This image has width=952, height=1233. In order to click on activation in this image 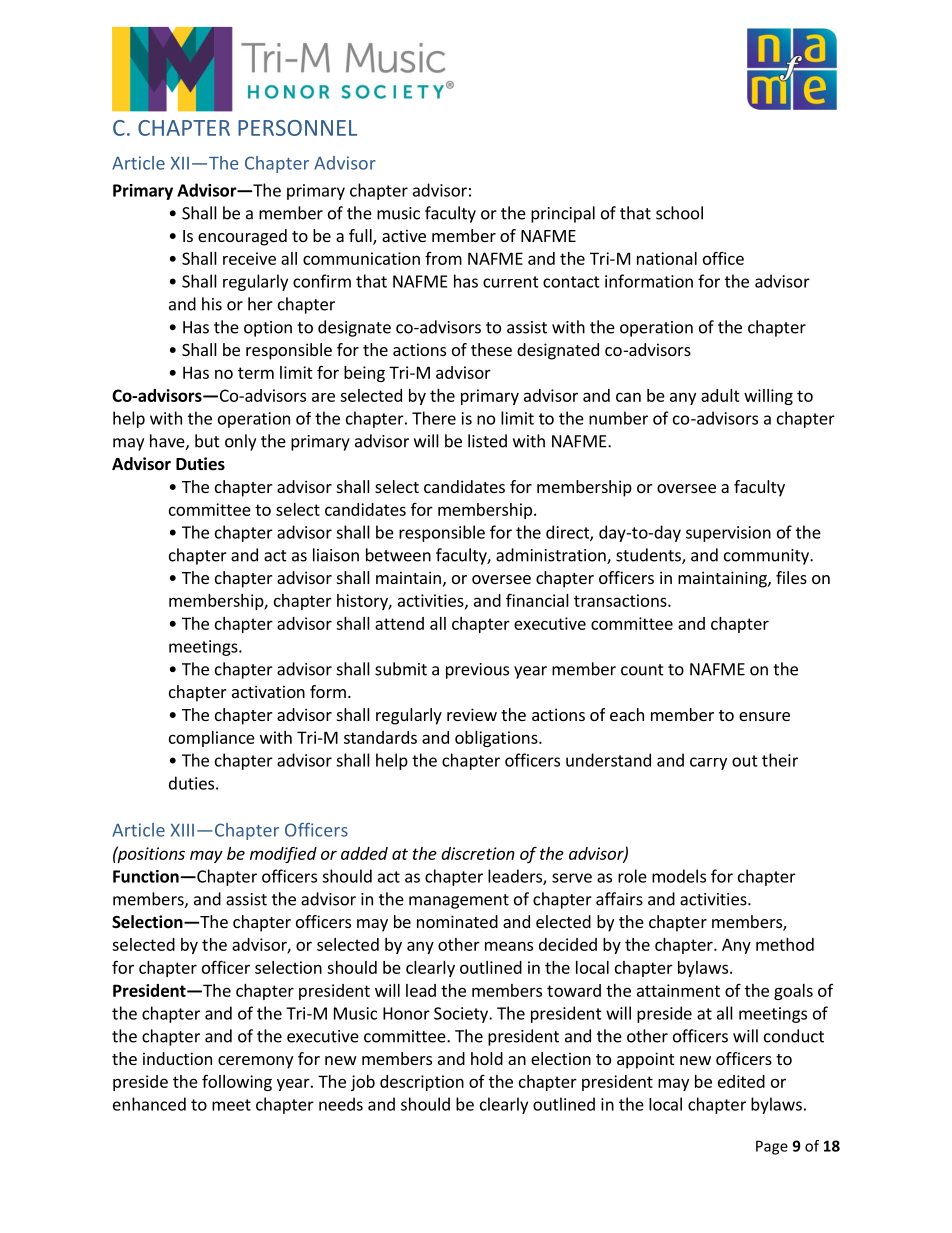, I will do `click(268, 691)`.
